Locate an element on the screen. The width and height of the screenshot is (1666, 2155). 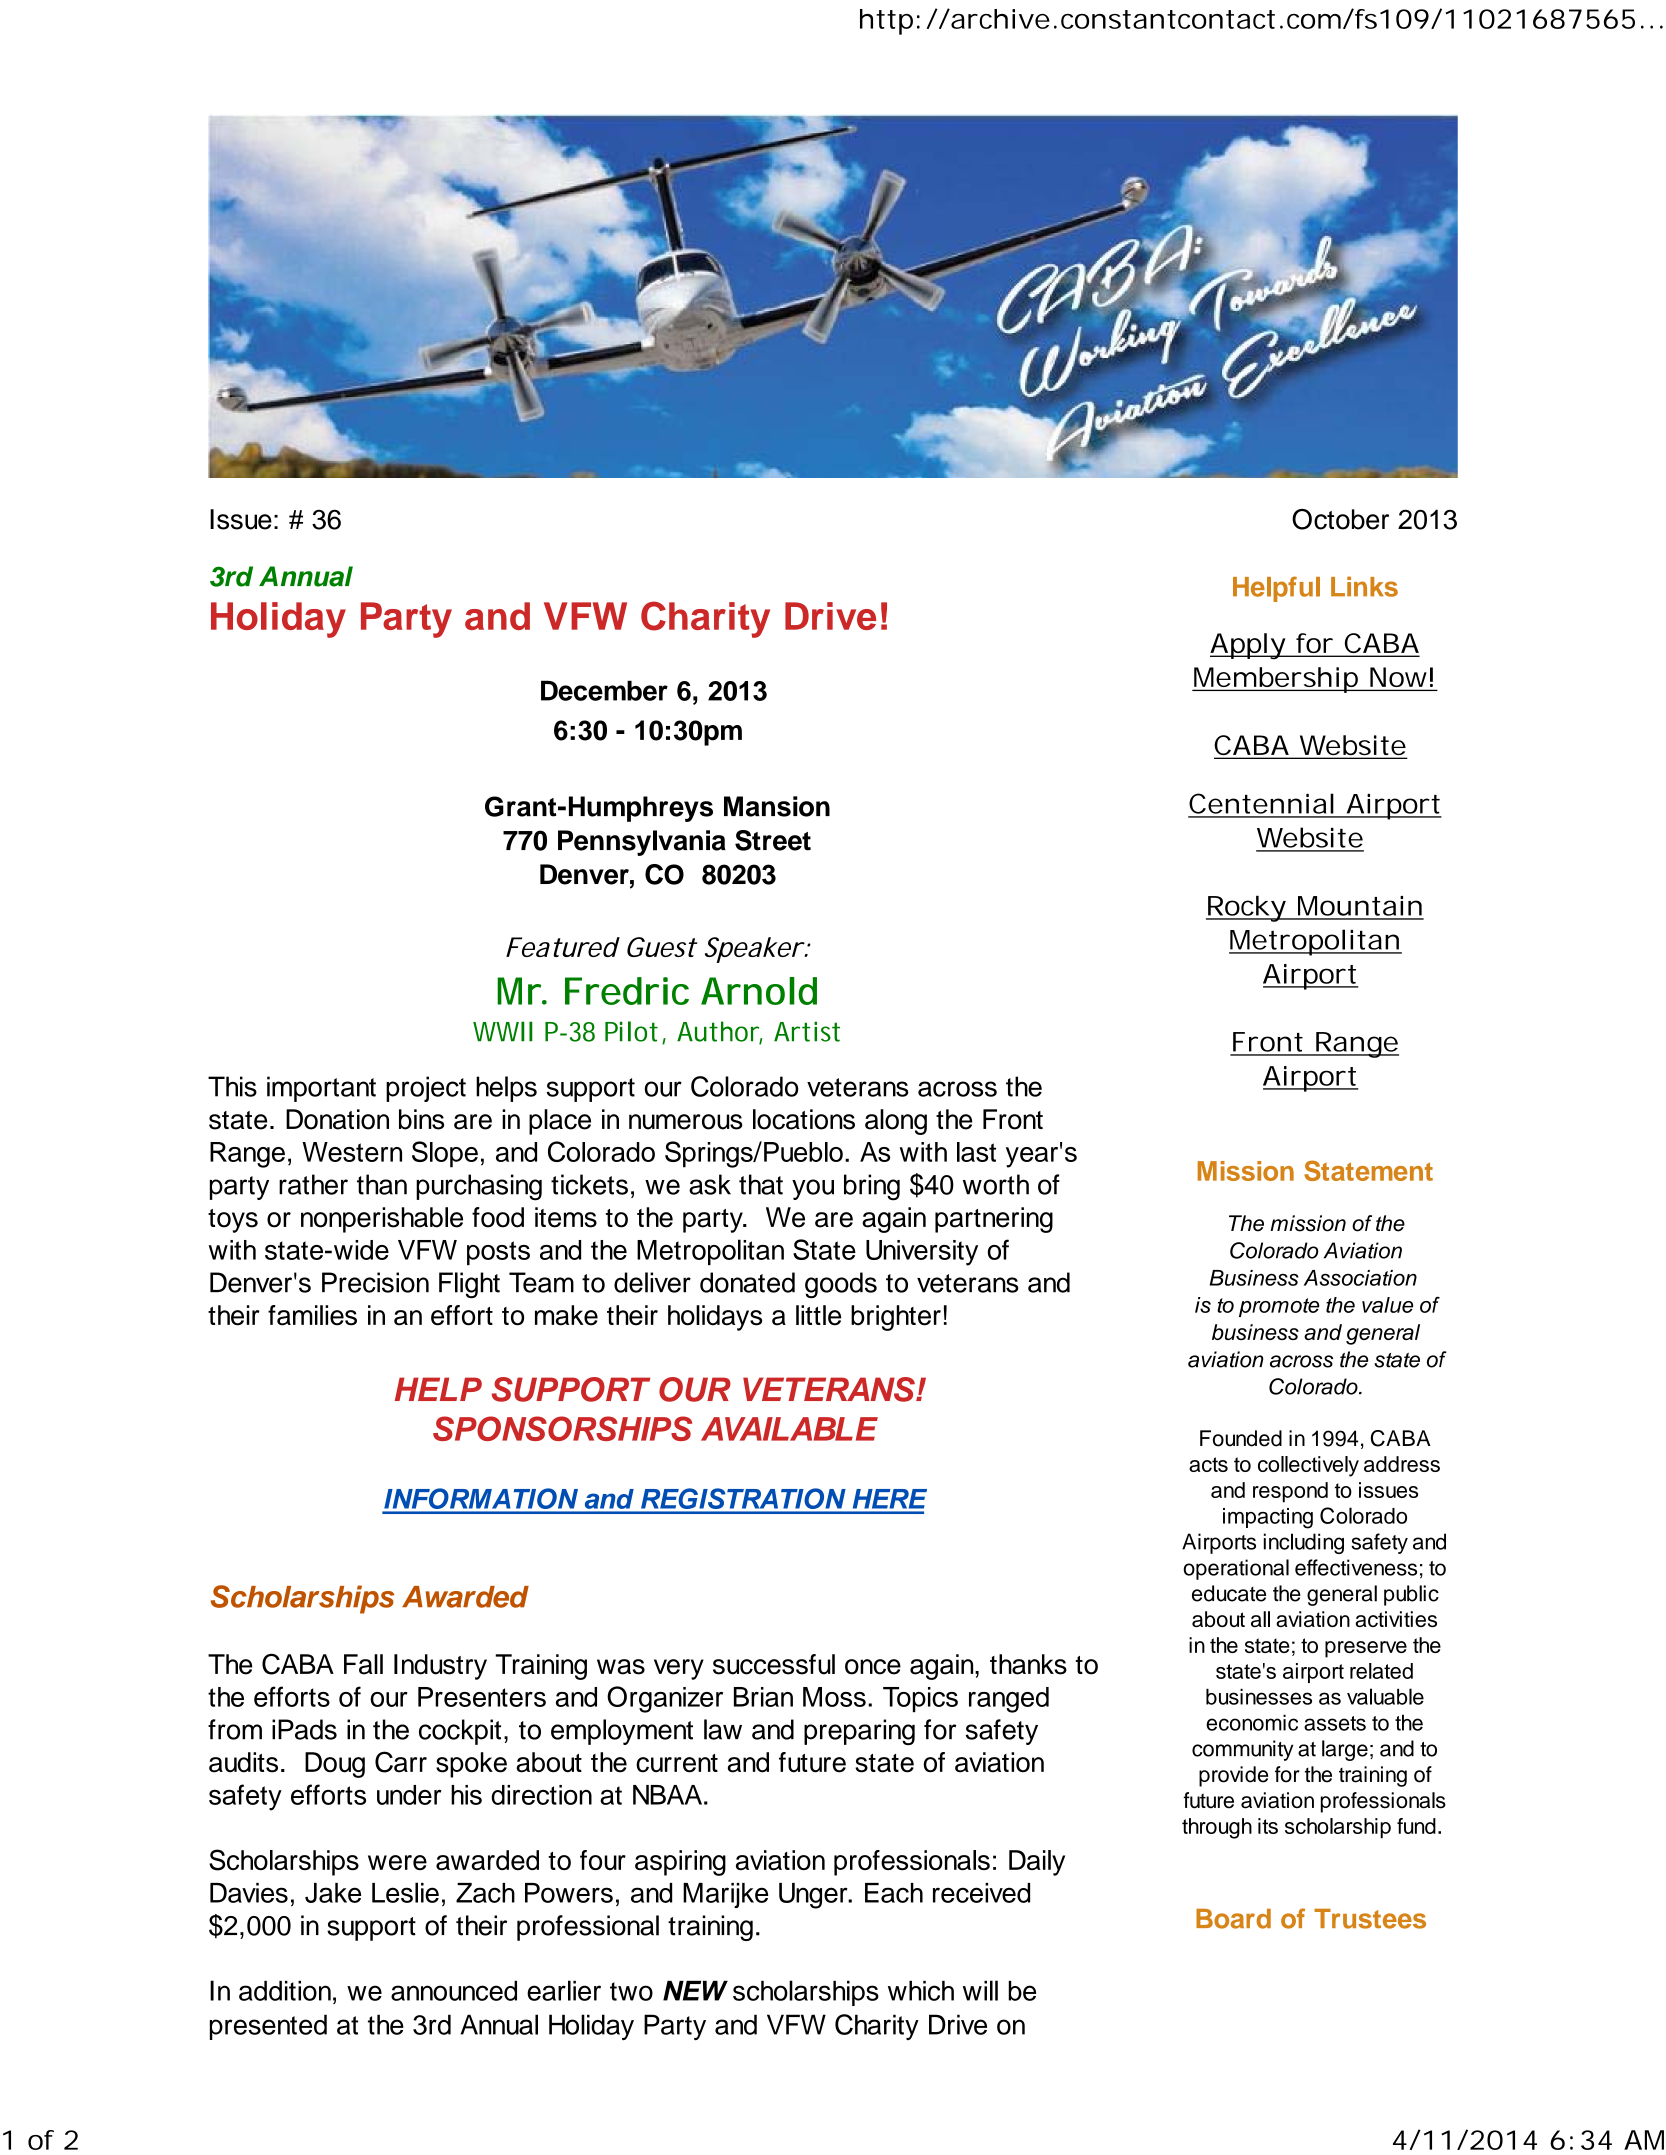
which is located at coordinates (921, 1991).
